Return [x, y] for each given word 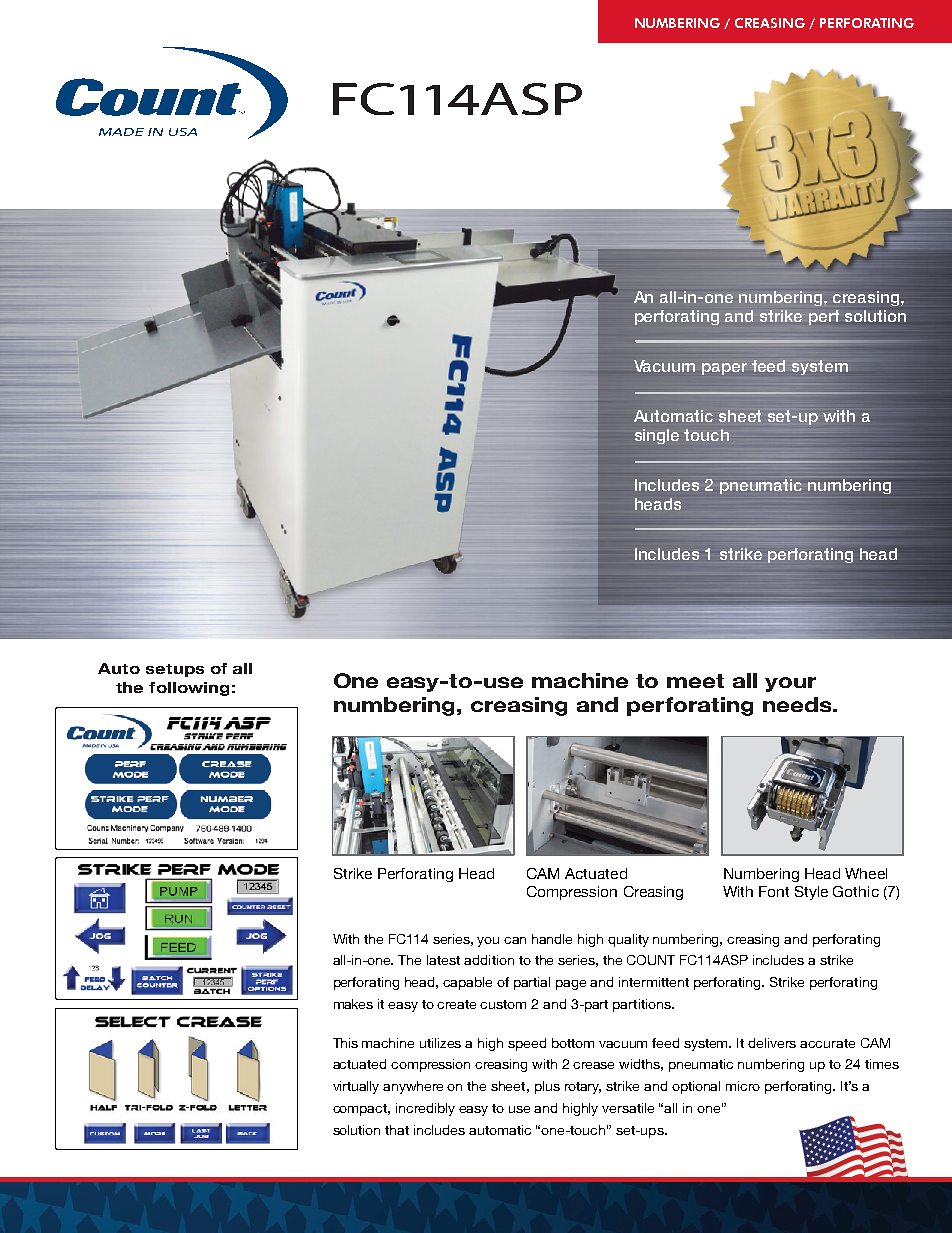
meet [695, 681]
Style [811, 893]
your [790, 684]
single [657, 436]
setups [175, 670]
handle [552, 939]
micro [743, 1086]
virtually [356, 1087]
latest [443, 960]
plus [547, 1087]
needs [798, 704]
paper [724, 369]
